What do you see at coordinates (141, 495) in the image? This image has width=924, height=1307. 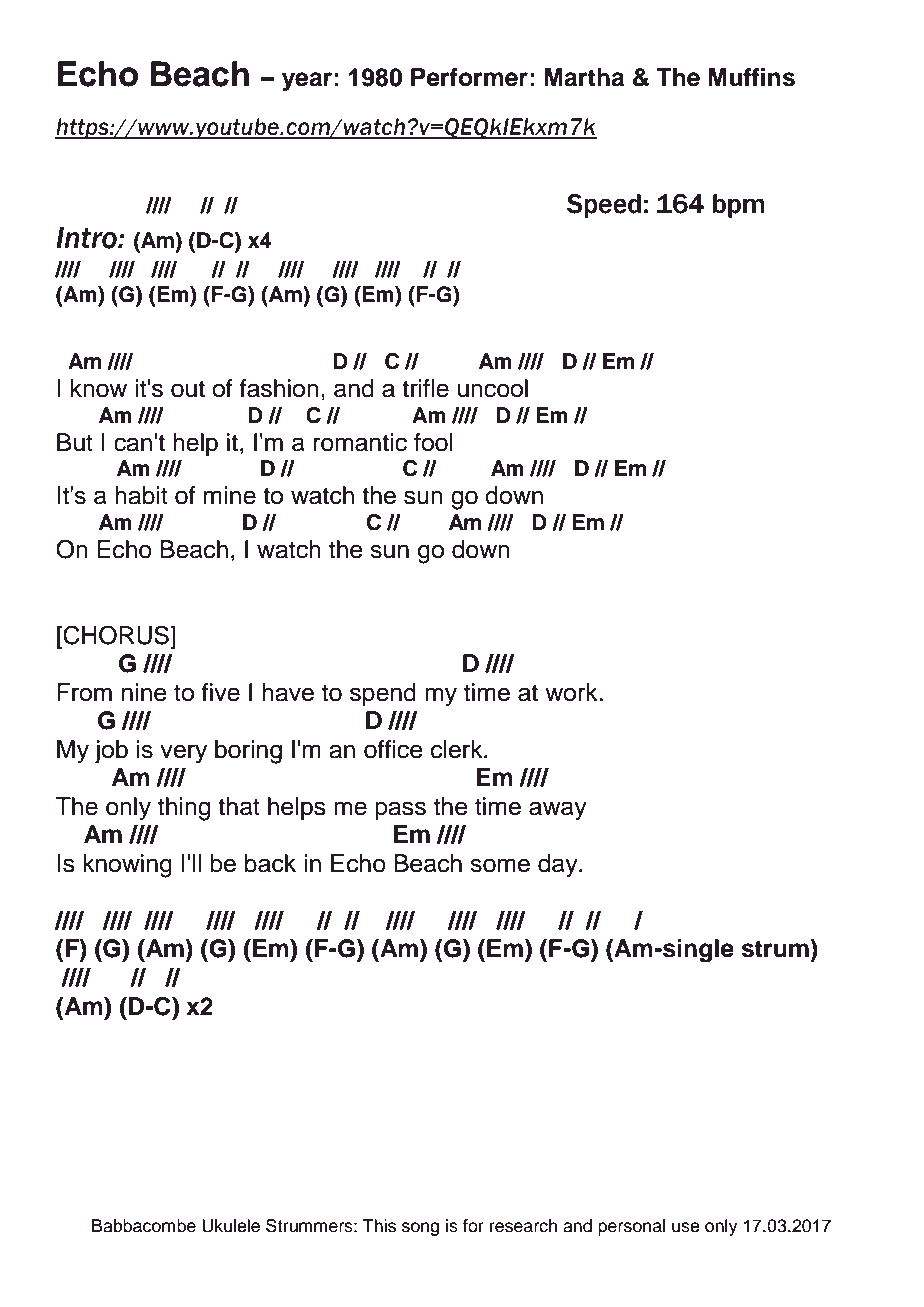 I see `habit` at bounding box center [141, 495].
